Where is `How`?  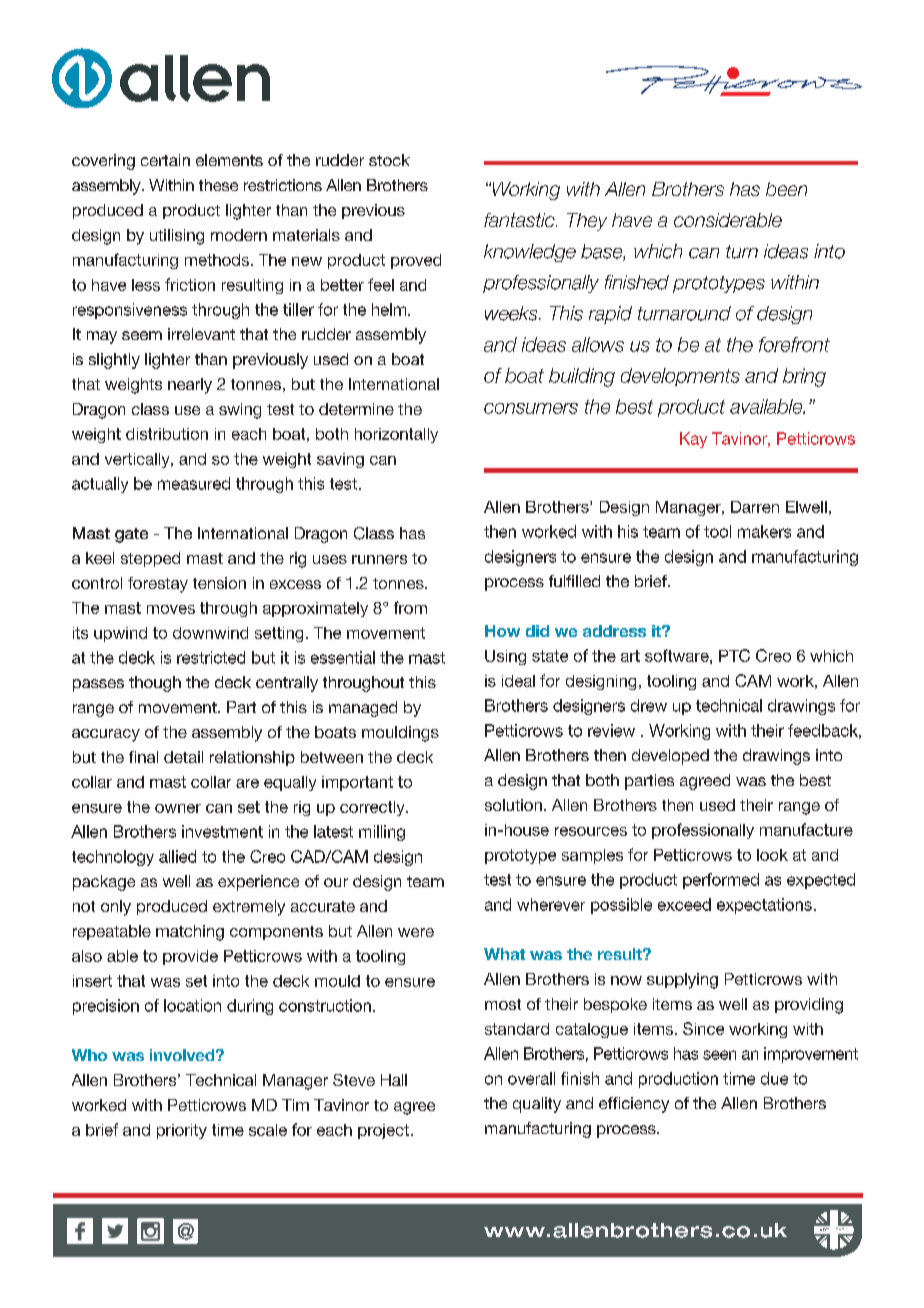 How is located at coordinates (502, 631).
